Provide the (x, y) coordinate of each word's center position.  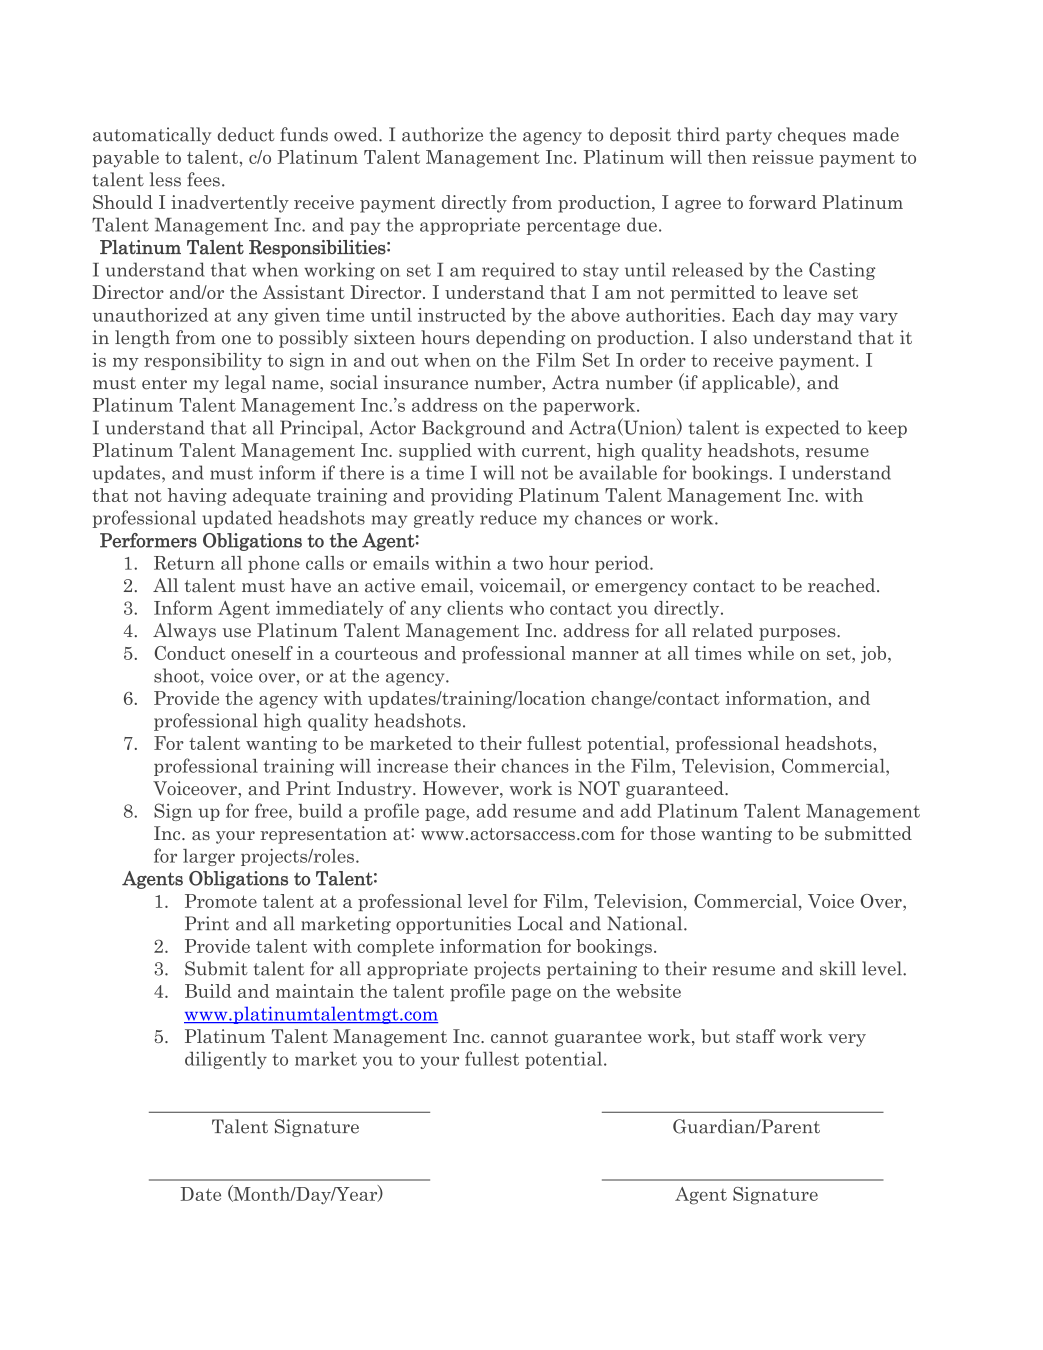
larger (209, 857)
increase (412, 766)
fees (203, 179)
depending (520, 339)
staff (756, 1036)
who (526, 608)
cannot (519, 1037)
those (672, 833)
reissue (782, 157)
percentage (573, 227)
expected (802, 429)
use (237, 633)
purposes (798, 634)
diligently (226, 1060)
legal (245, 384)
